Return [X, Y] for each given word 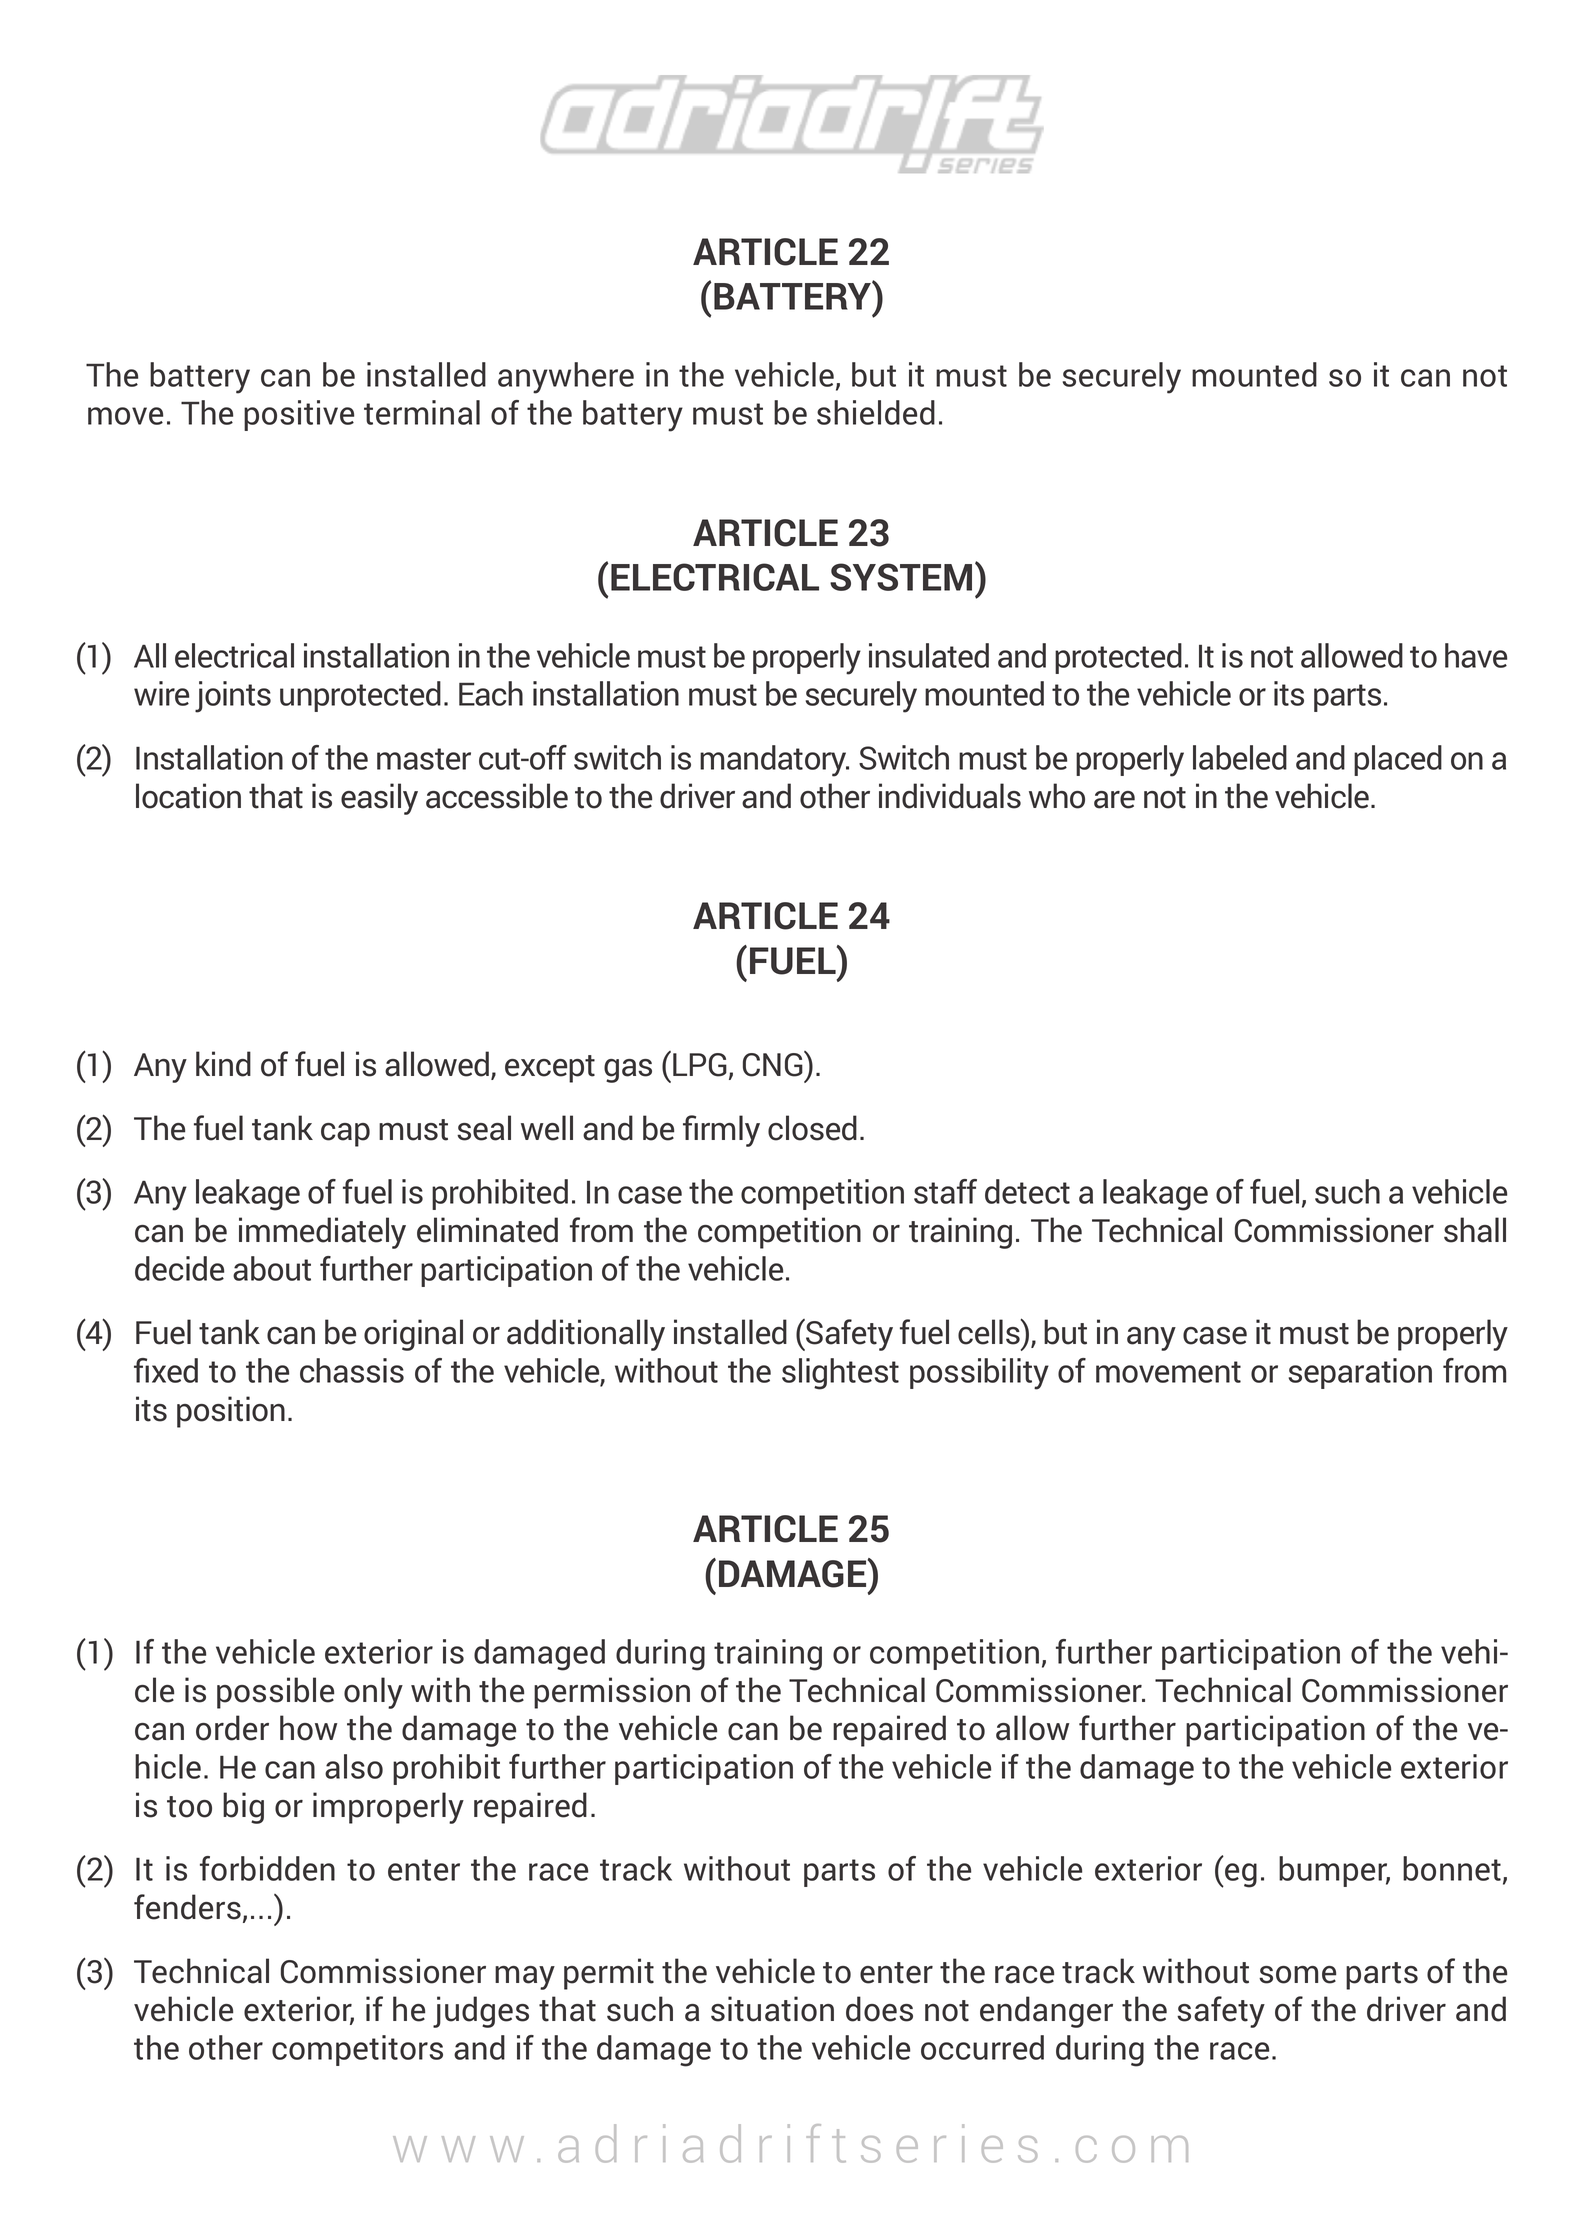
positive [299, 415]
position [231, 1412]
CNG [774, 1064]
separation [1360, 1373]
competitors [357, 2050]
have [1476, 655]
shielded [876, 412]
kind [223, 1064]
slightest [840, 1374]
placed [1398, 760]
